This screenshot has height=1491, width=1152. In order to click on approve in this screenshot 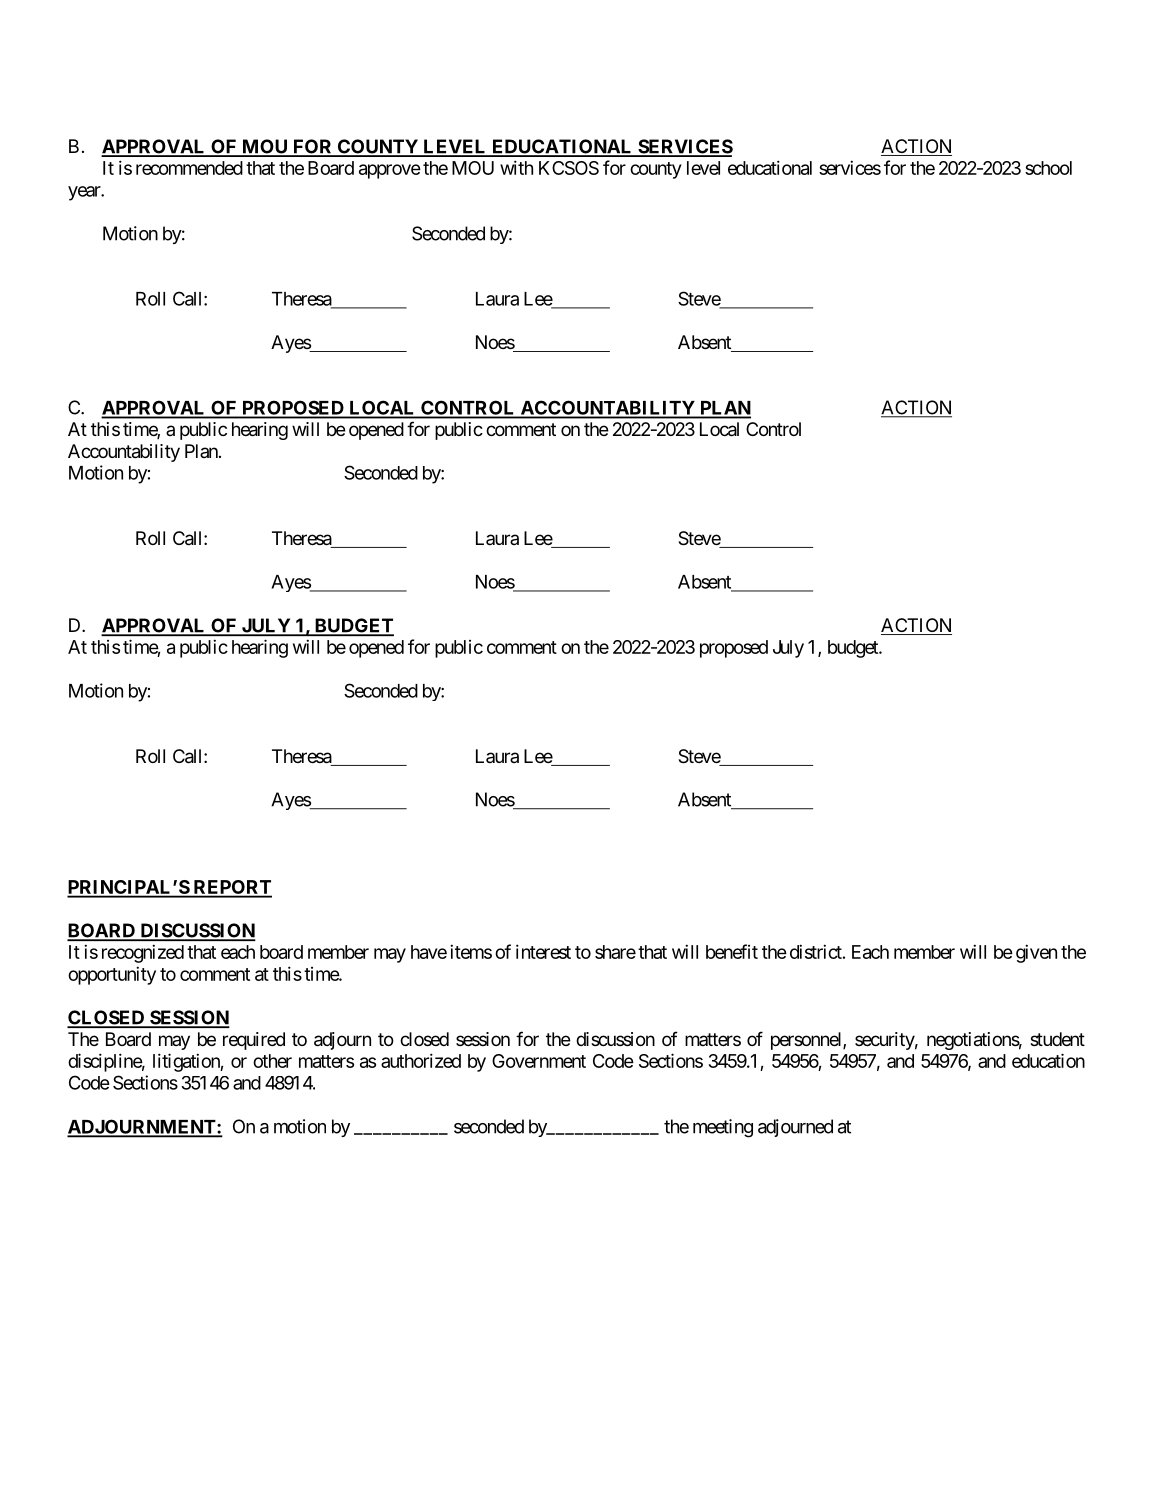, I will do `click(390, 171)`.
